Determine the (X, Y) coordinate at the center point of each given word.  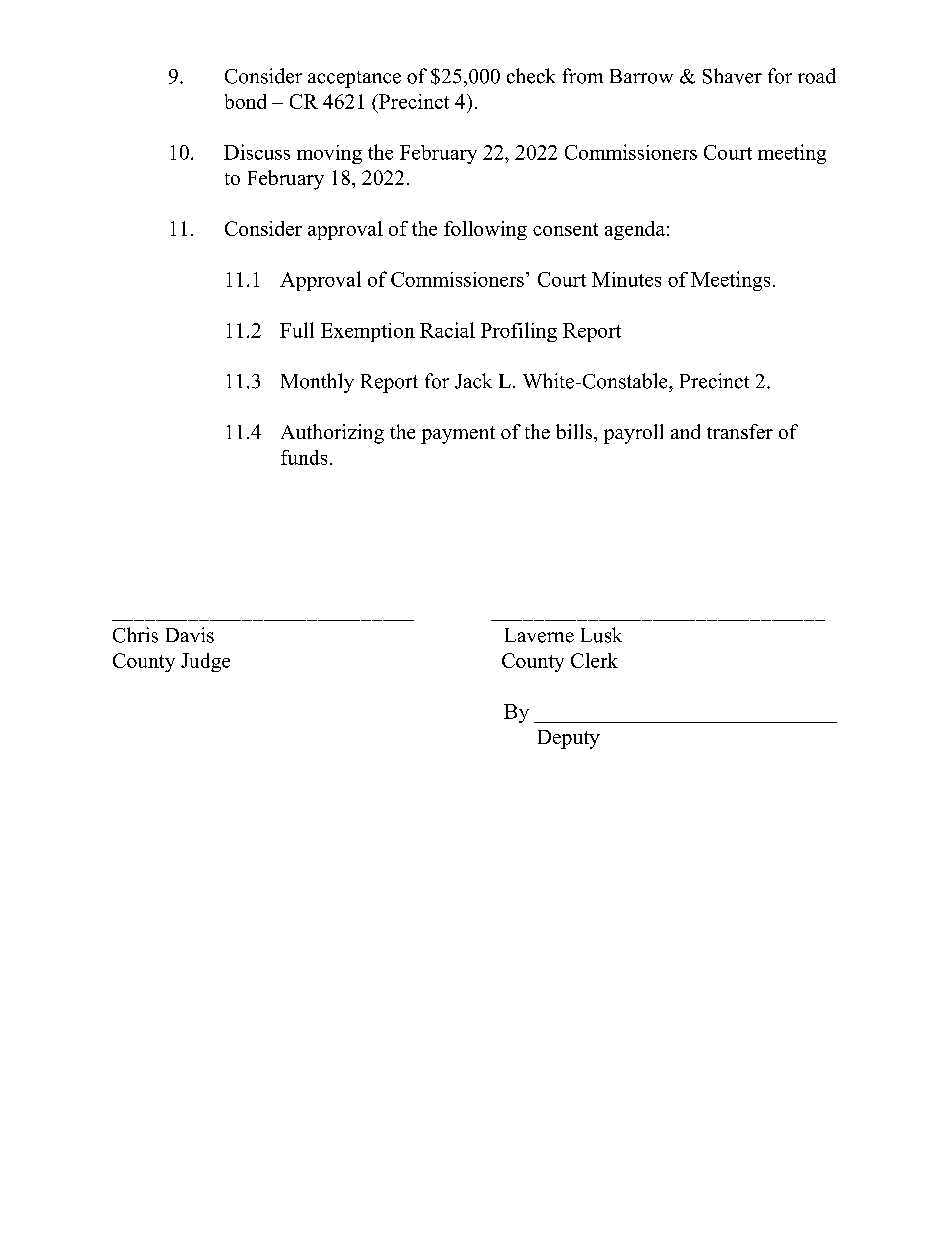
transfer (740, 431)
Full (297, 330)
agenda (635, 230)
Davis (190, 635)
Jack (473, 381)
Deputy (569, 739)
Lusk (601, 635)
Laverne (539, 635)
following (485, 230)
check (531, 76)
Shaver (732, 76)
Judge (205, 662)
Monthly (317, 383)
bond (245, 101)
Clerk (594, 660)
